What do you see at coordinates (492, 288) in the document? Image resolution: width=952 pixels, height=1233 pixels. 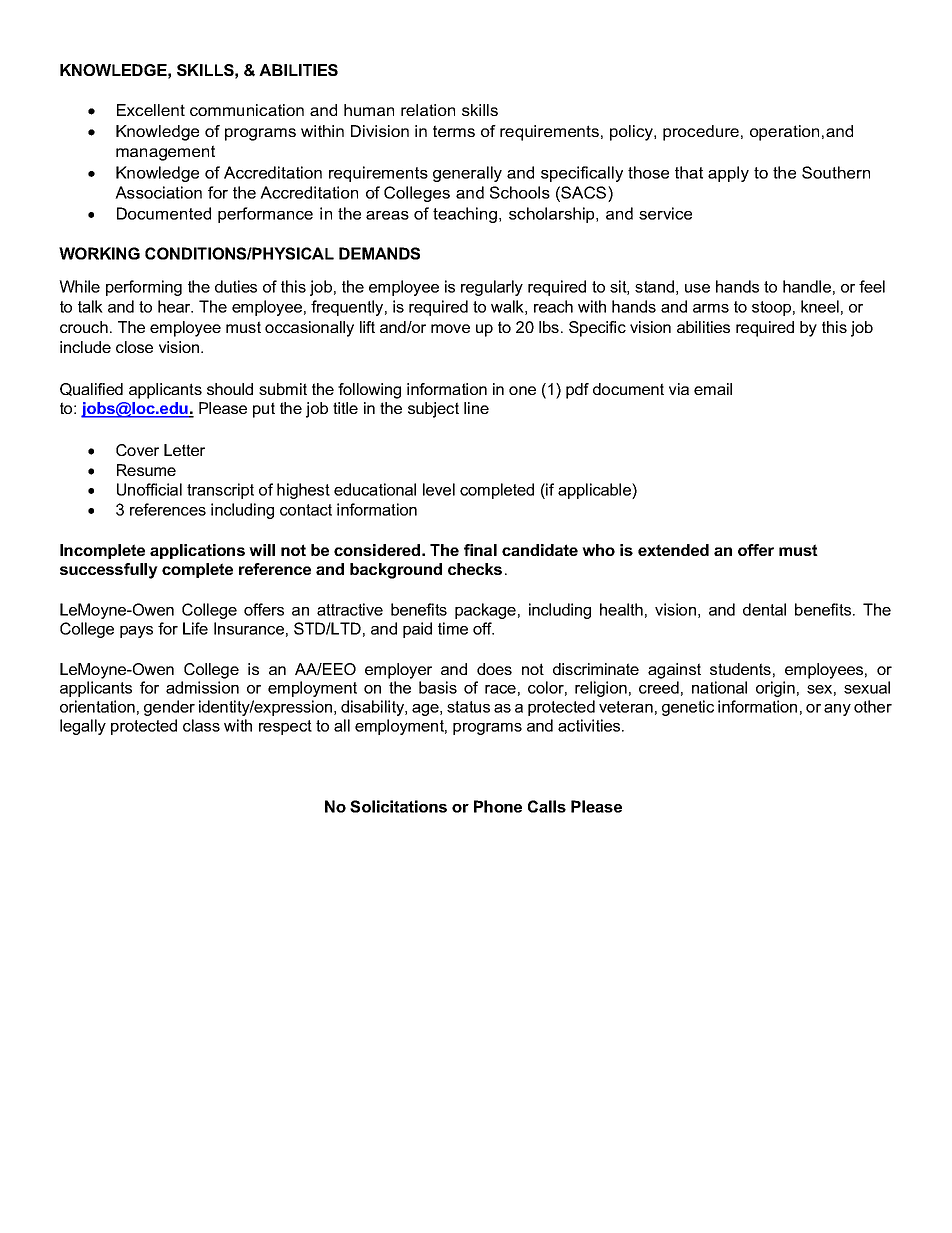 I see `regularly` at bounding box center [492, 288].
